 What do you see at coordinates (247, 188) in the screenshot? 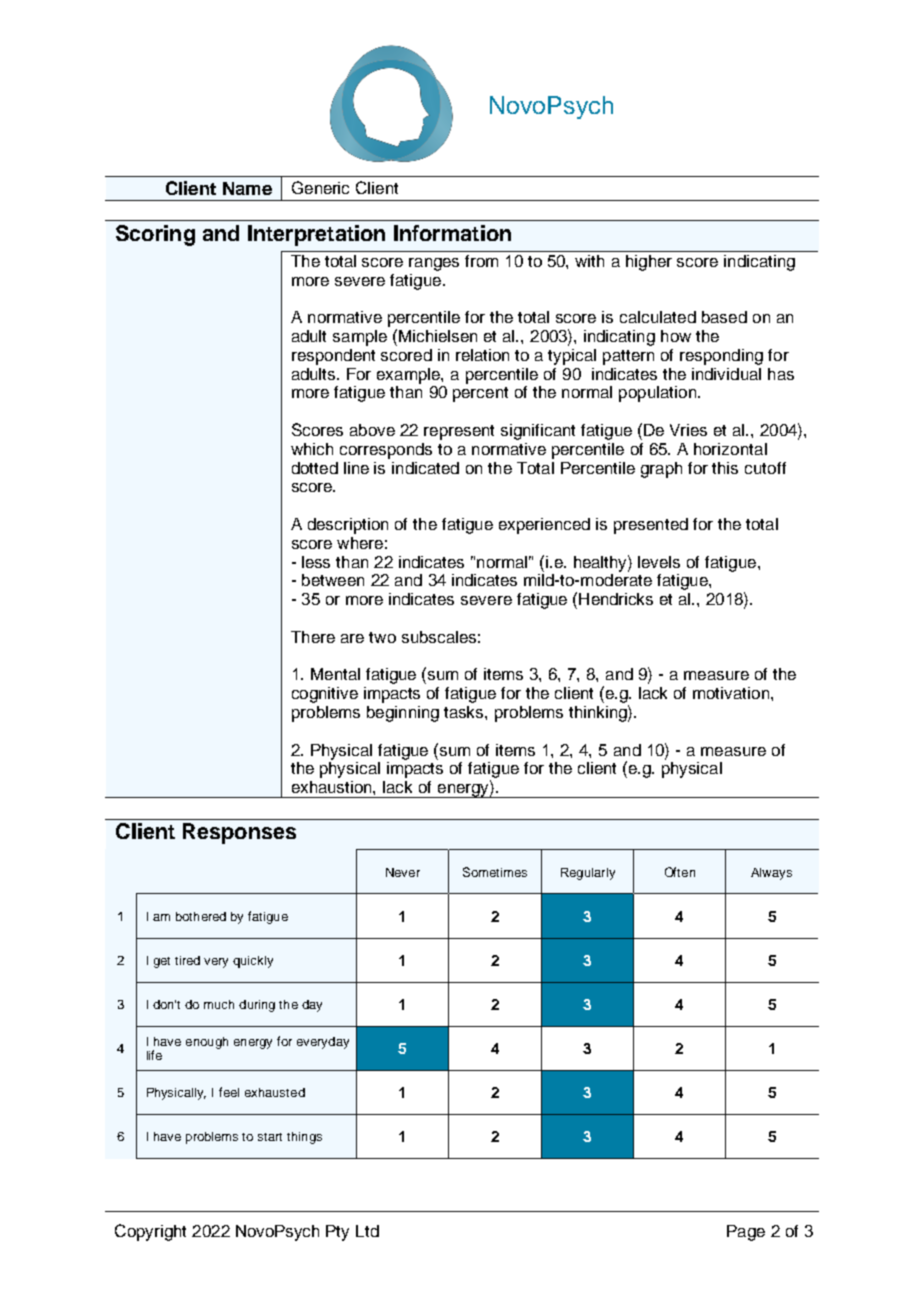
I see `Name` at bounding box center [247, 188].
